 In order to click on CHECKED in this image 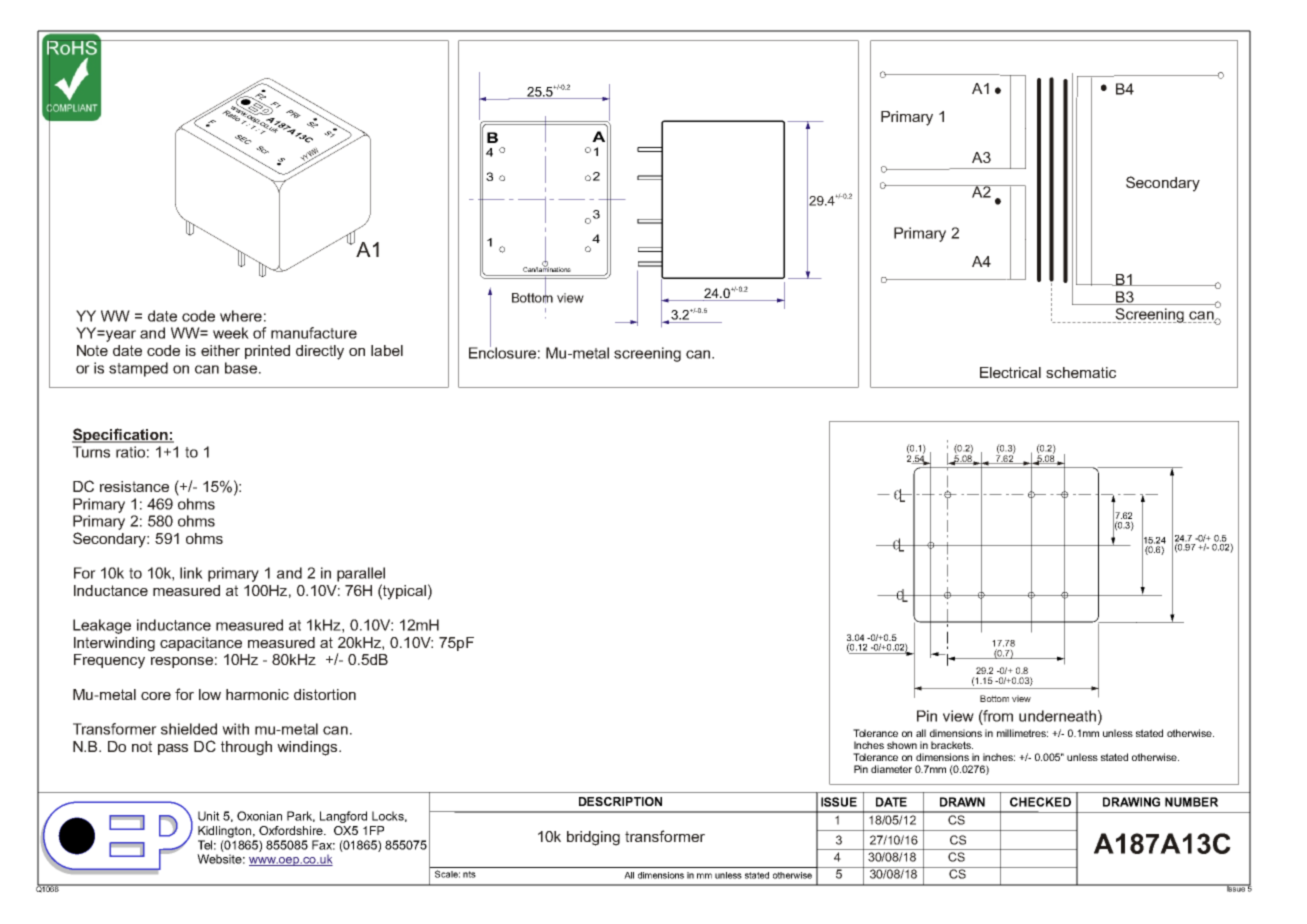, I will do `click(1040, 802)`.
